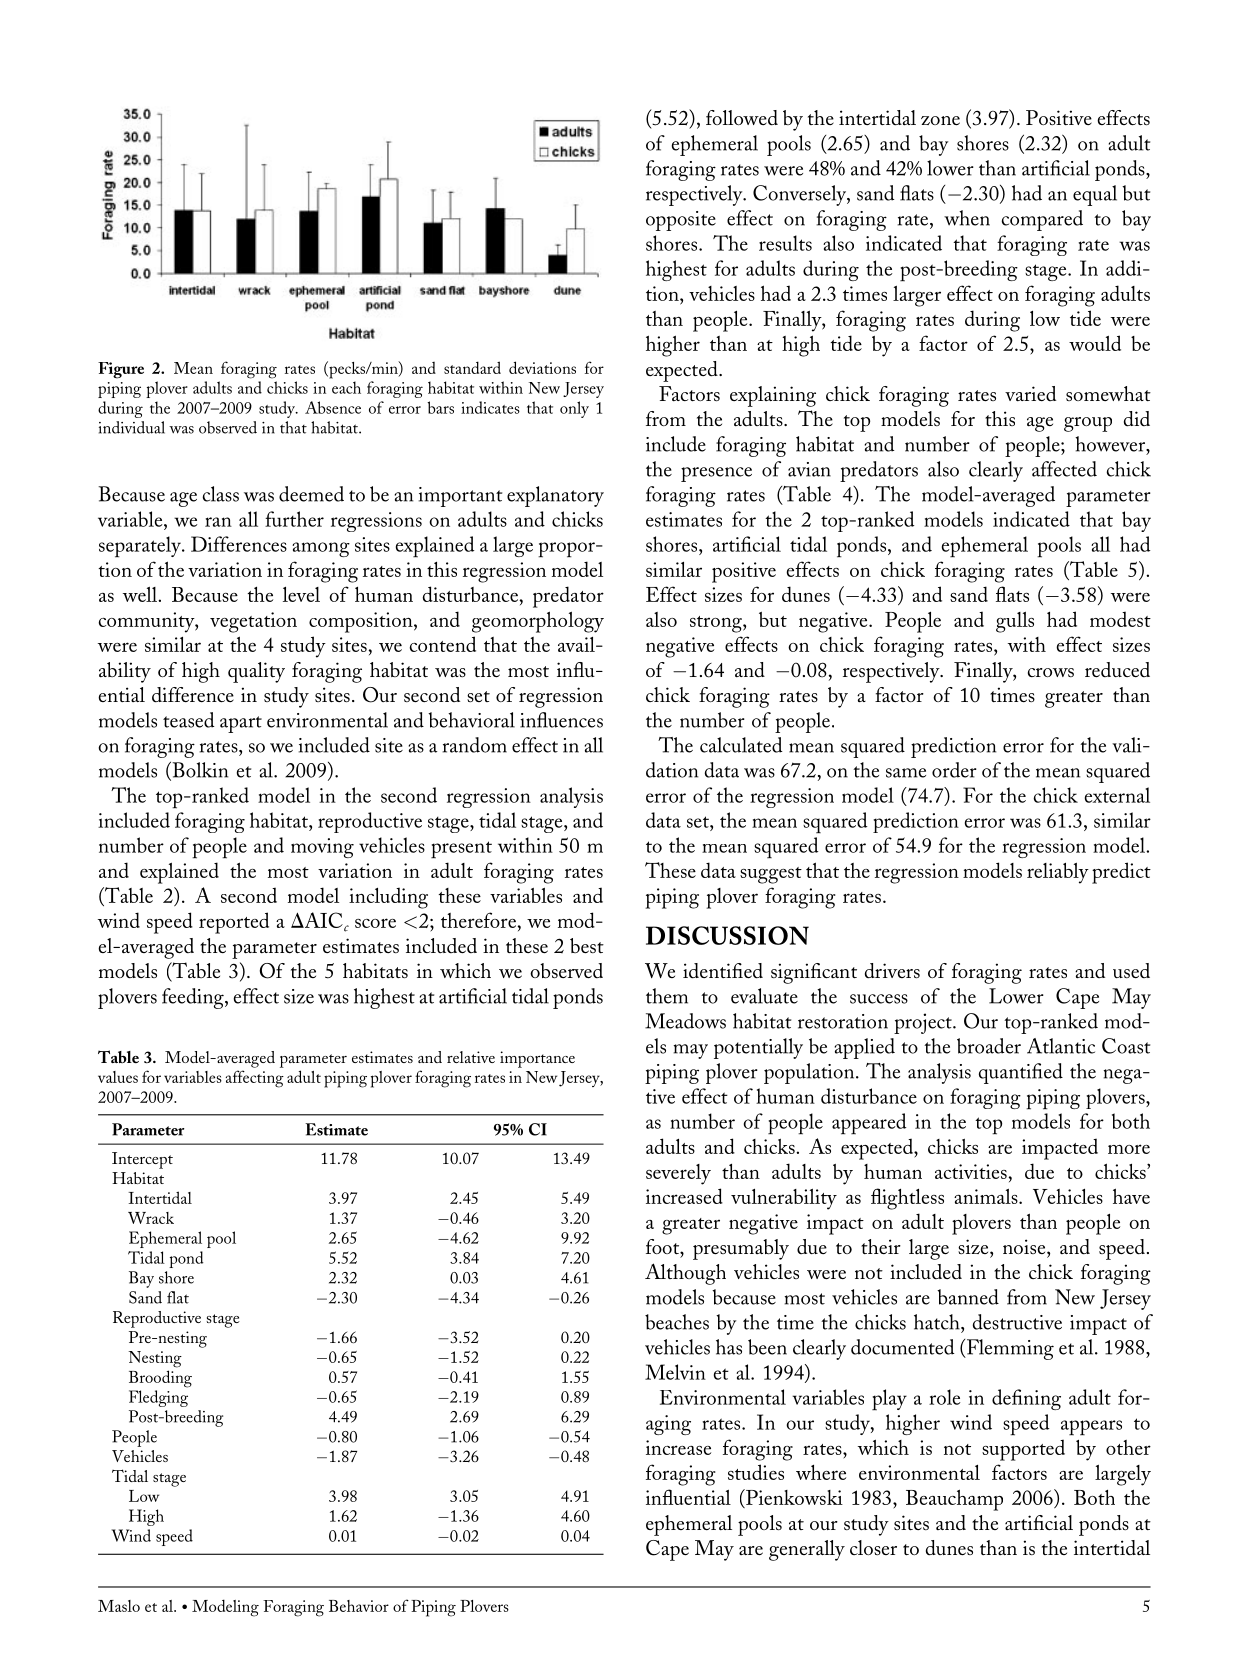 The image size is (1246, 1662). What do you see at coordinates (158, 1398) in the page?
I see `Fledging` at bounding box center [158, 1398].
